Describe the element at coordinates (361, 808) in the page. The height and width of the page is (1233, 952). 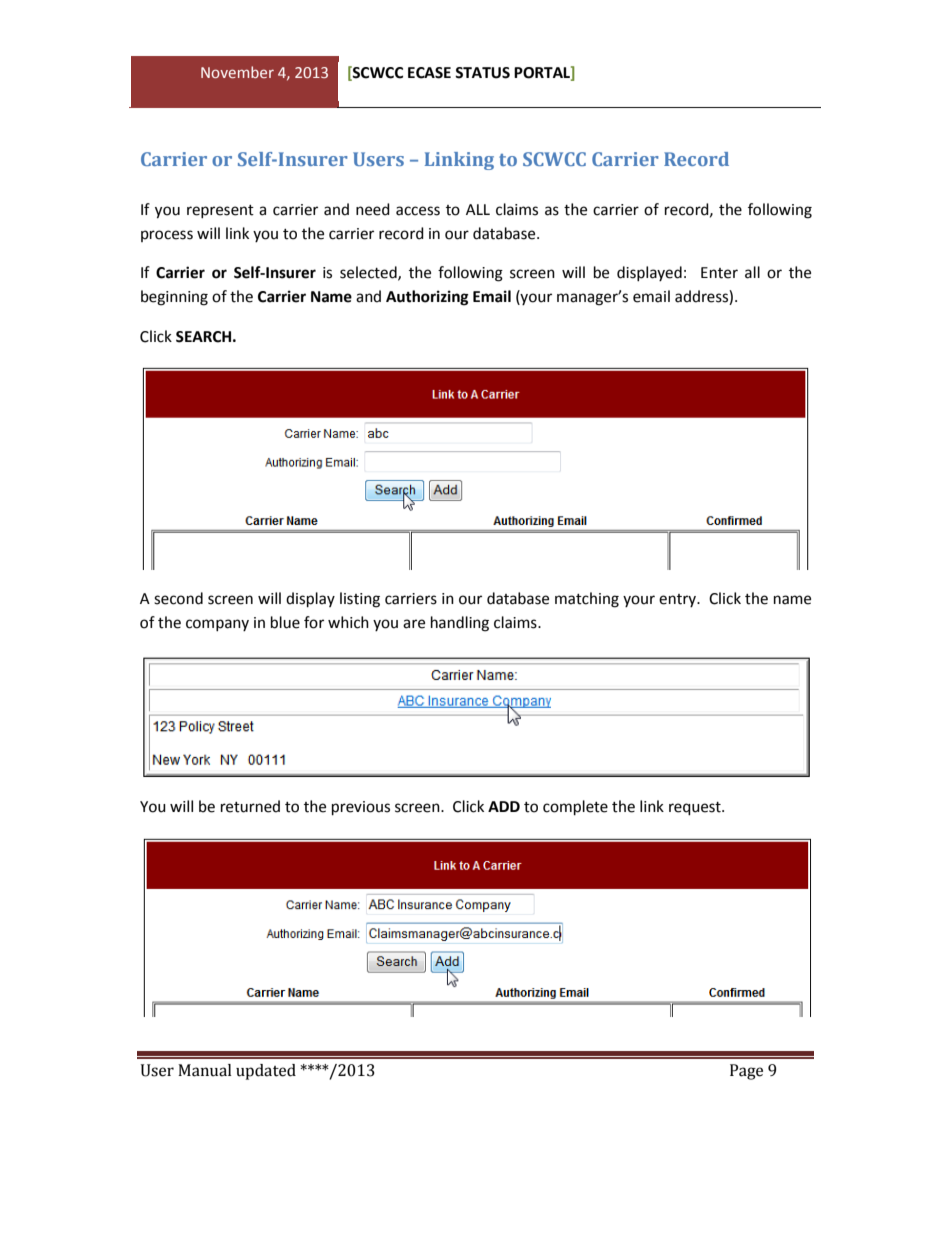
I see `previous` at that location.
